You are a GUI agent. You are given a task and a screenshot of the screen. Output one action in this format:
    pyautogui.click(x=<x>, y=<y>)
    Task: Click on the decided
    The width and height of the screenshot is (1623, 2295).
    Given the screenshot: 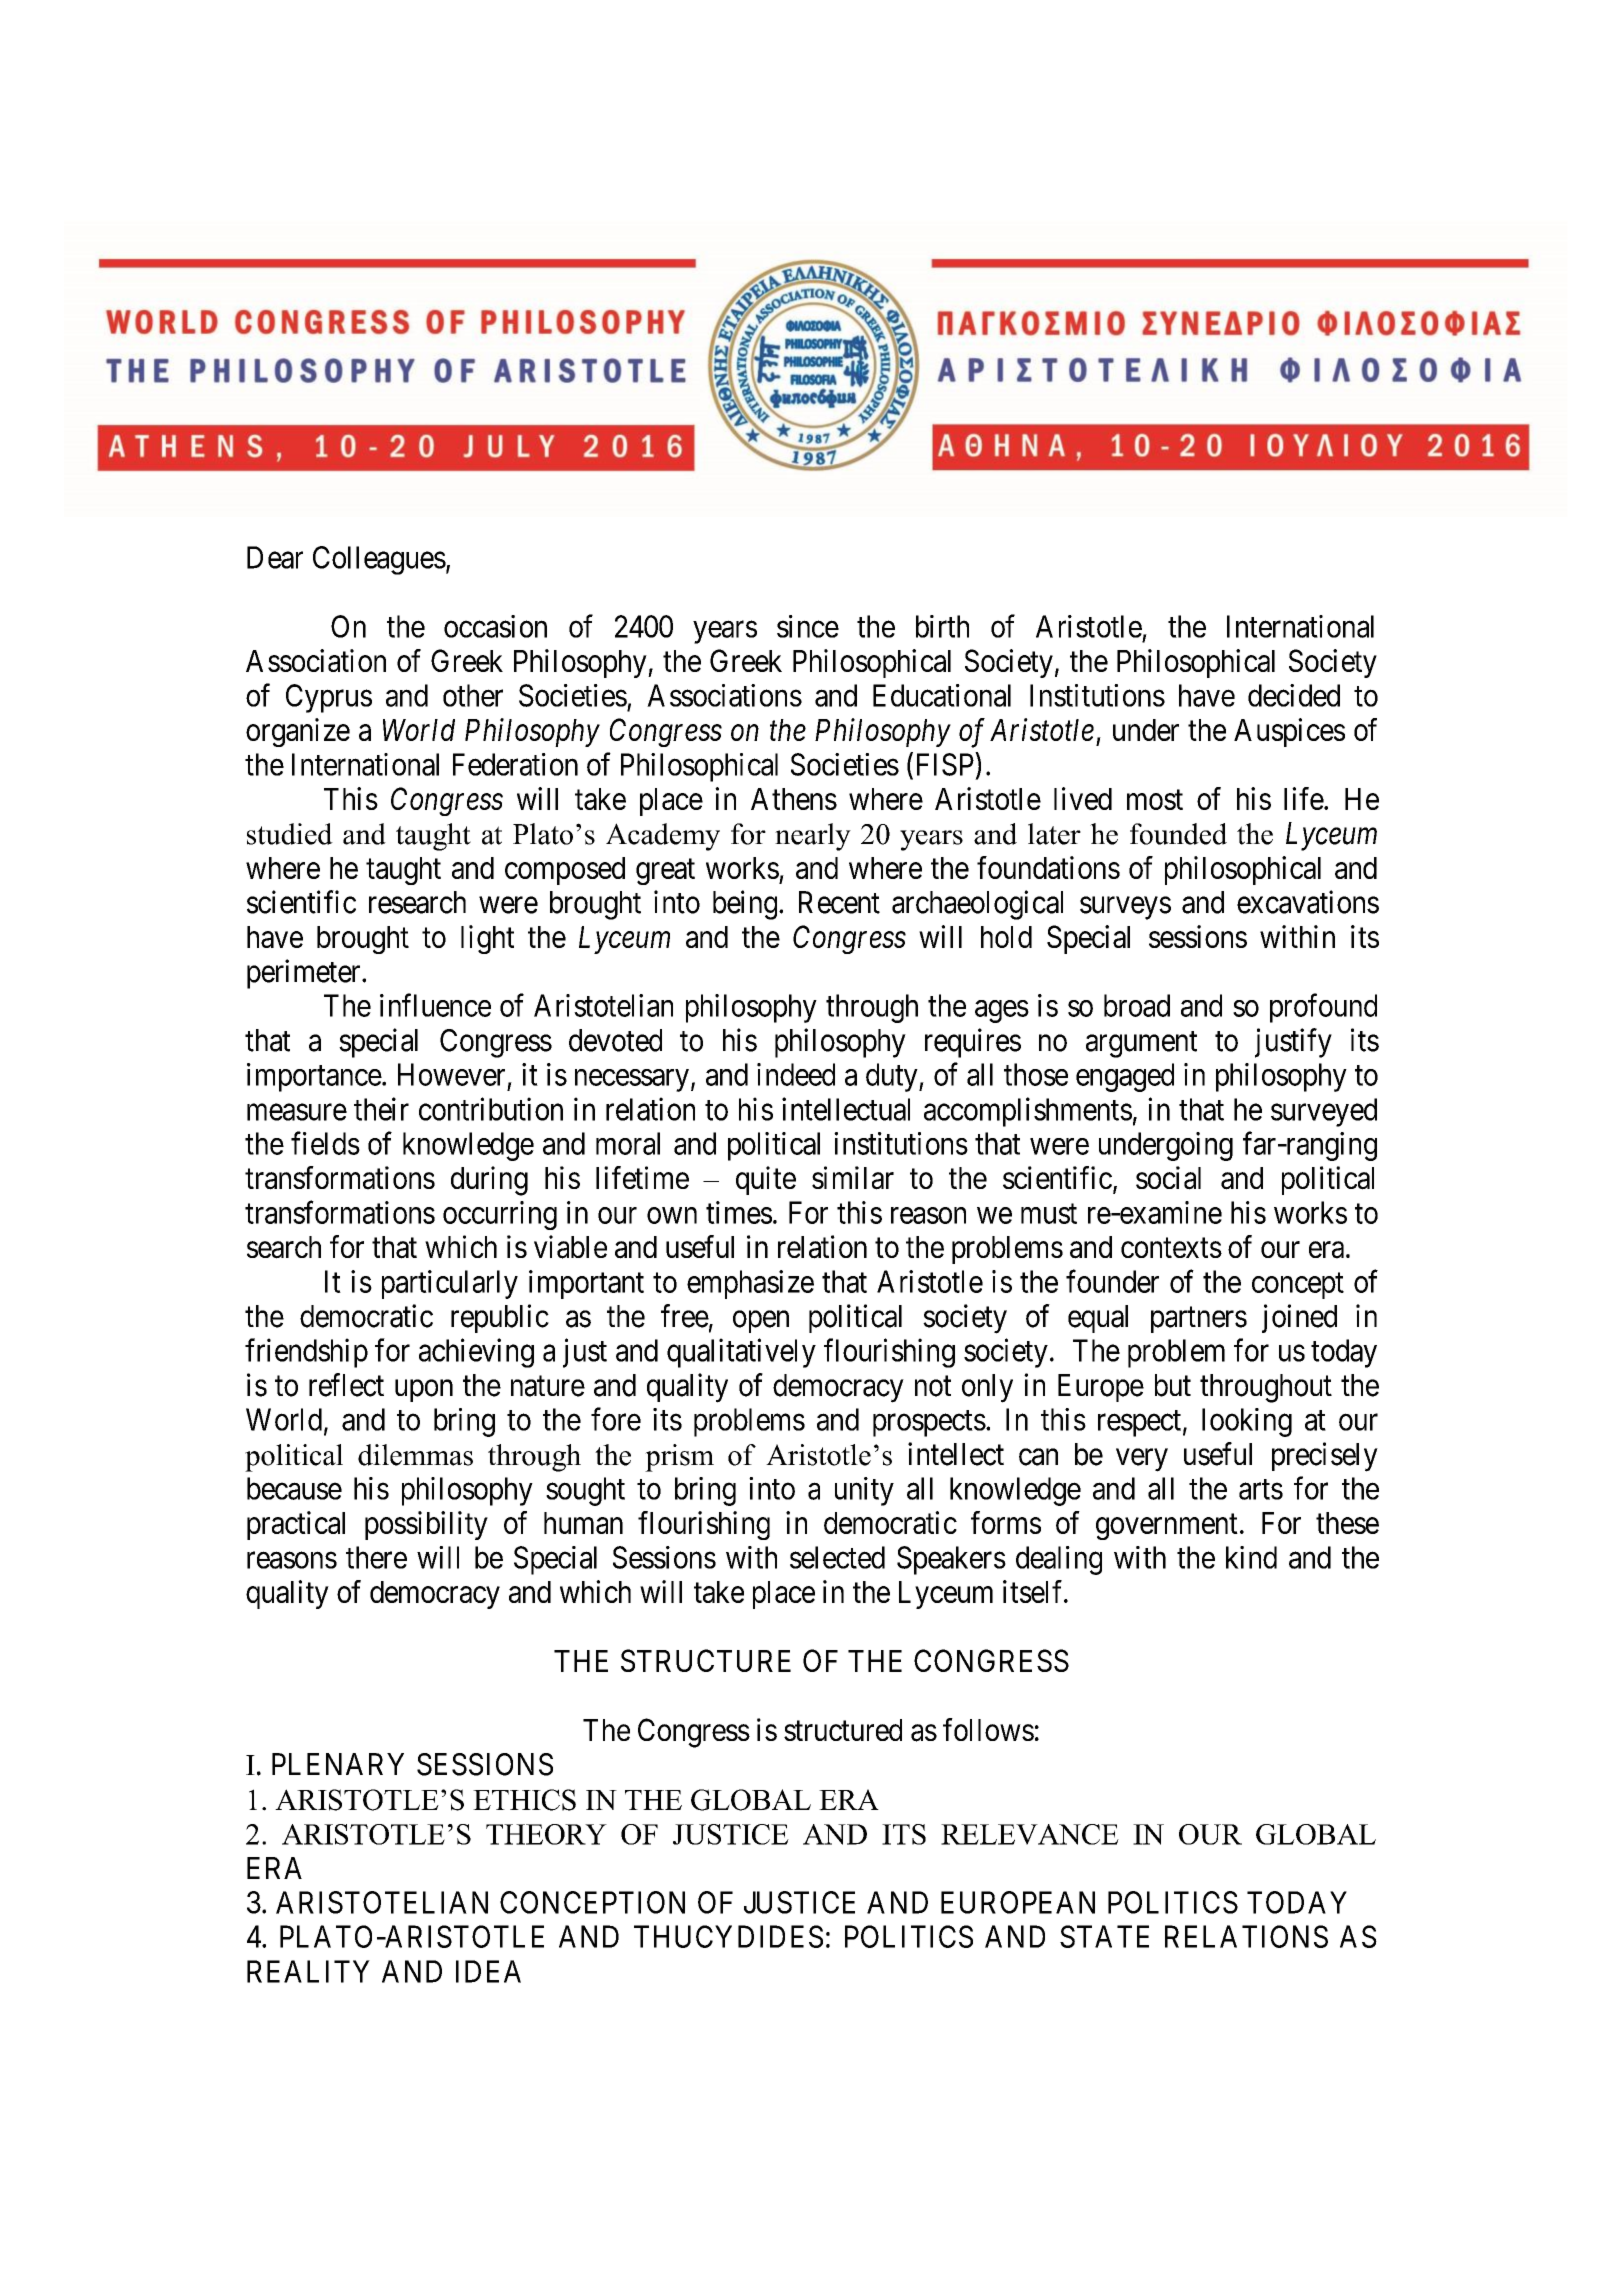 What is the action you would take?
    pyautogui.click(x=1294, y=695)
